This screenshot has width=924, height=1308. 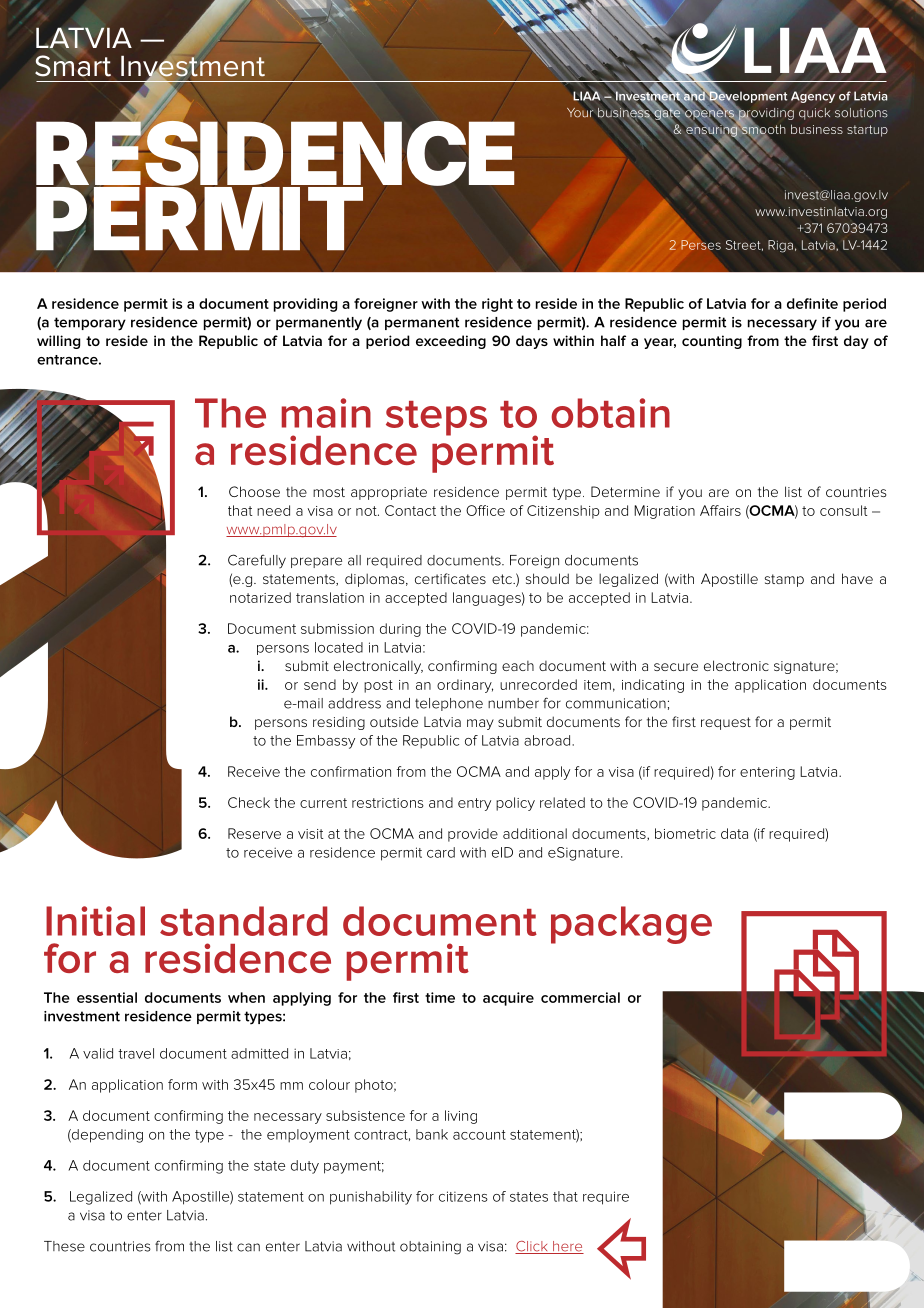 What do you see at coordinates (73, 65) in the screenshot?
I see `Smart` at bounding box center [73, 65].
